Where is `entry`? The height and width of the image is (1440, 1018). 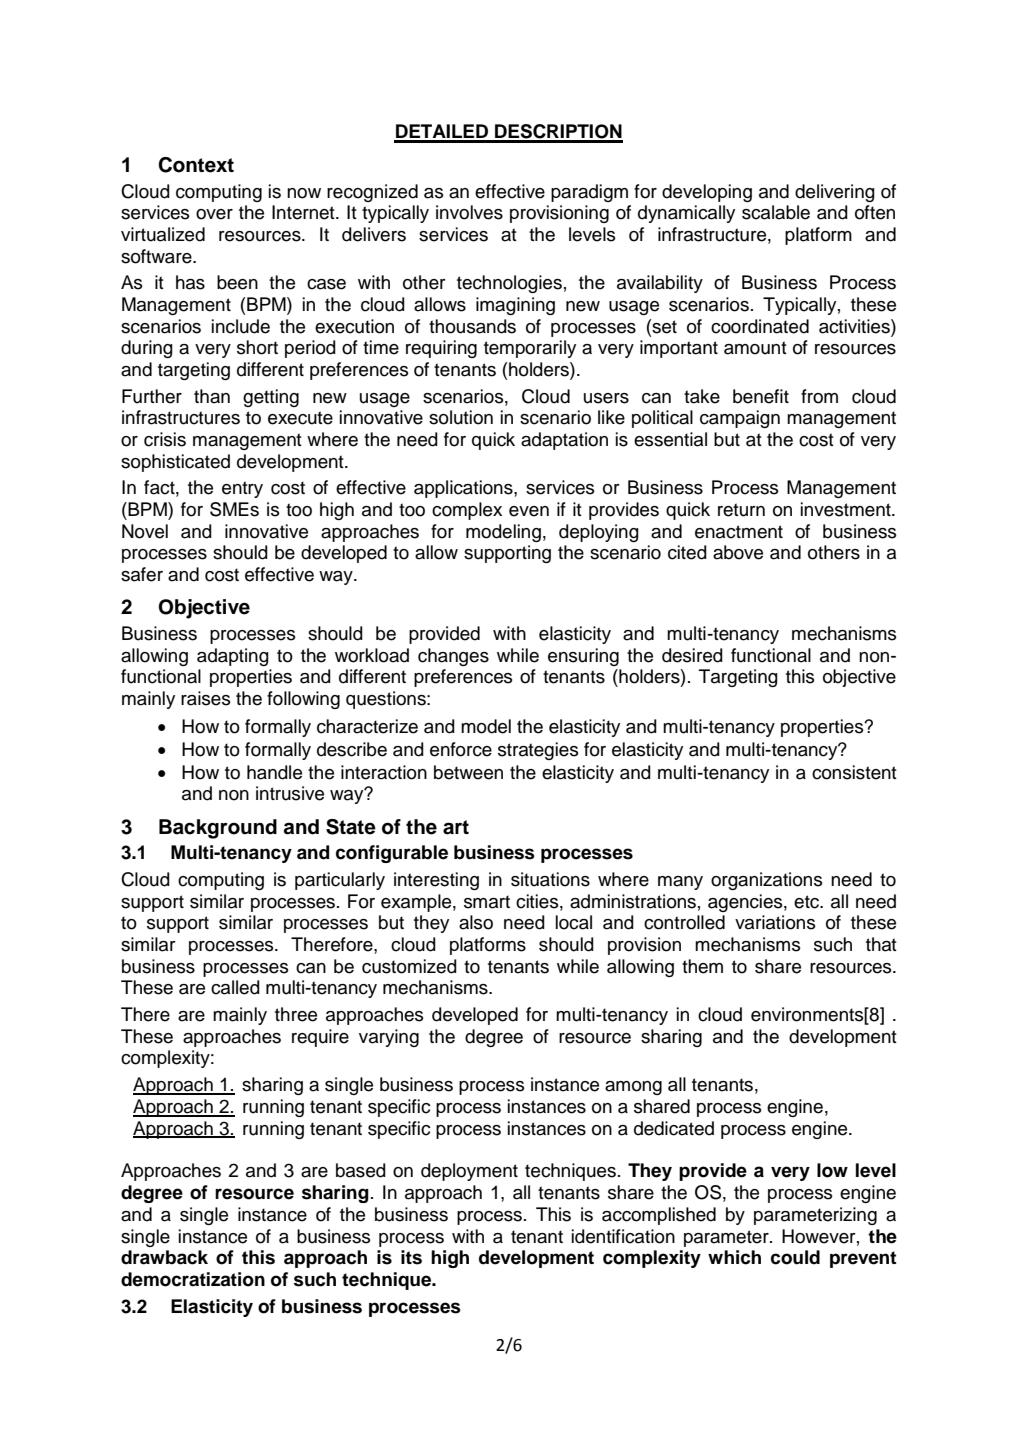 entry is located at coordinates (242, 489).
